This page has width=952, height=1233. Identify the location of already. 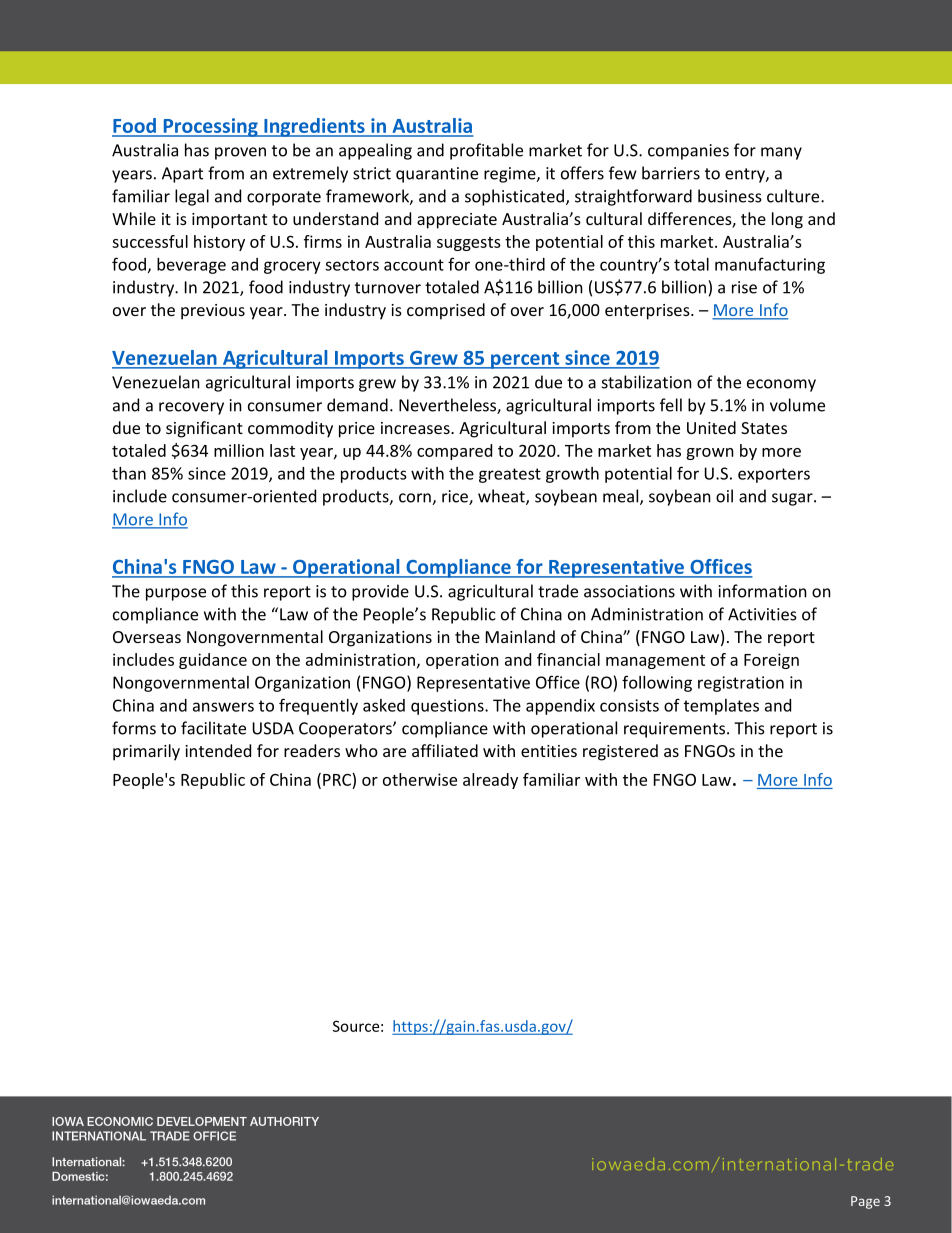
(490, 781).
